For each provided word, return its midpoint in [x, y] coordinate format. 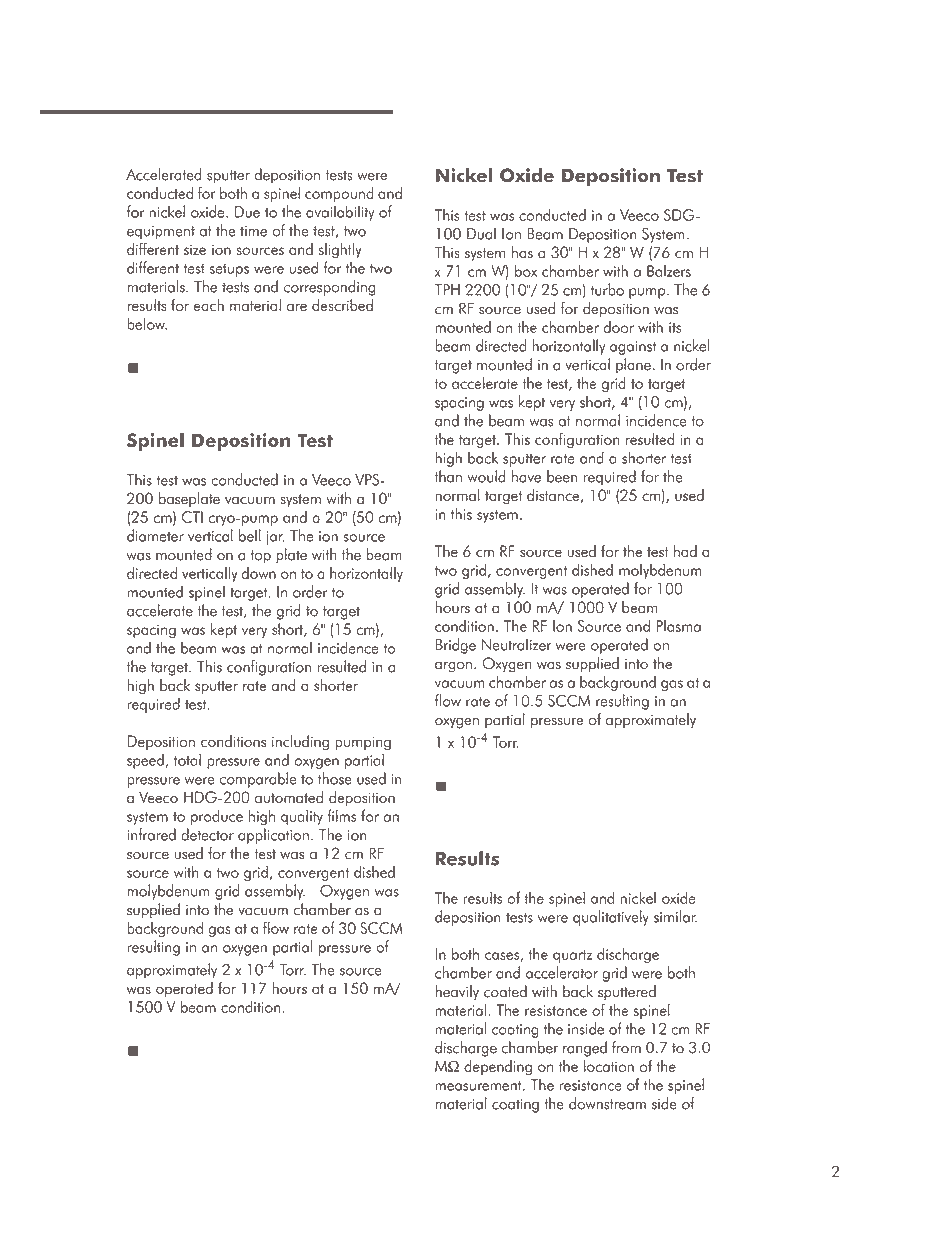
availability [340, 213]
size [195, 249]
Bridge [456, 646]
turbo [607, 289]
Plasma [678, 626]
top [260, 557]
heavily [457, 993]
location [609, 1066]
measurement [479, 1086]
